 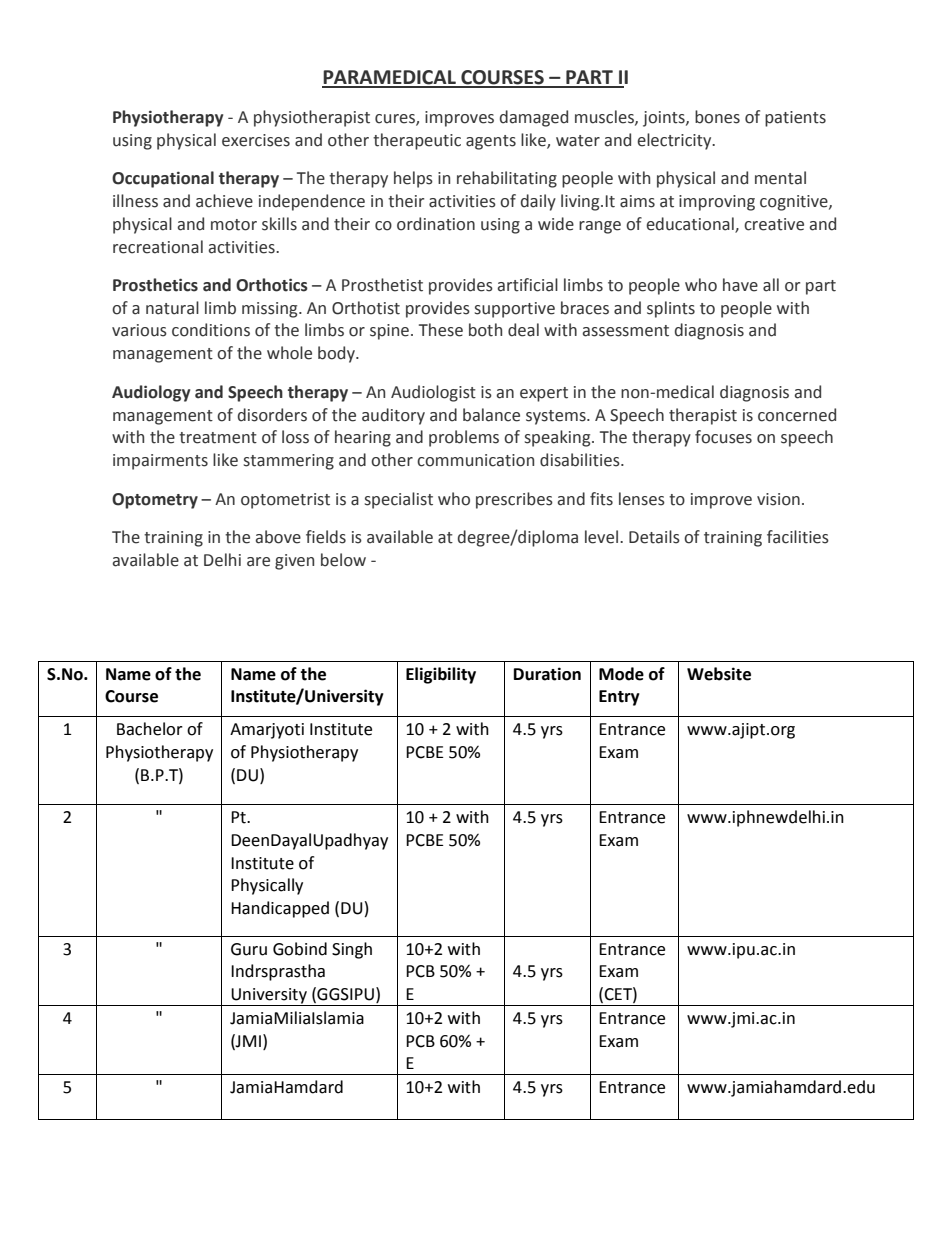 I want to click on Singh, so click(x=352, y=950).
